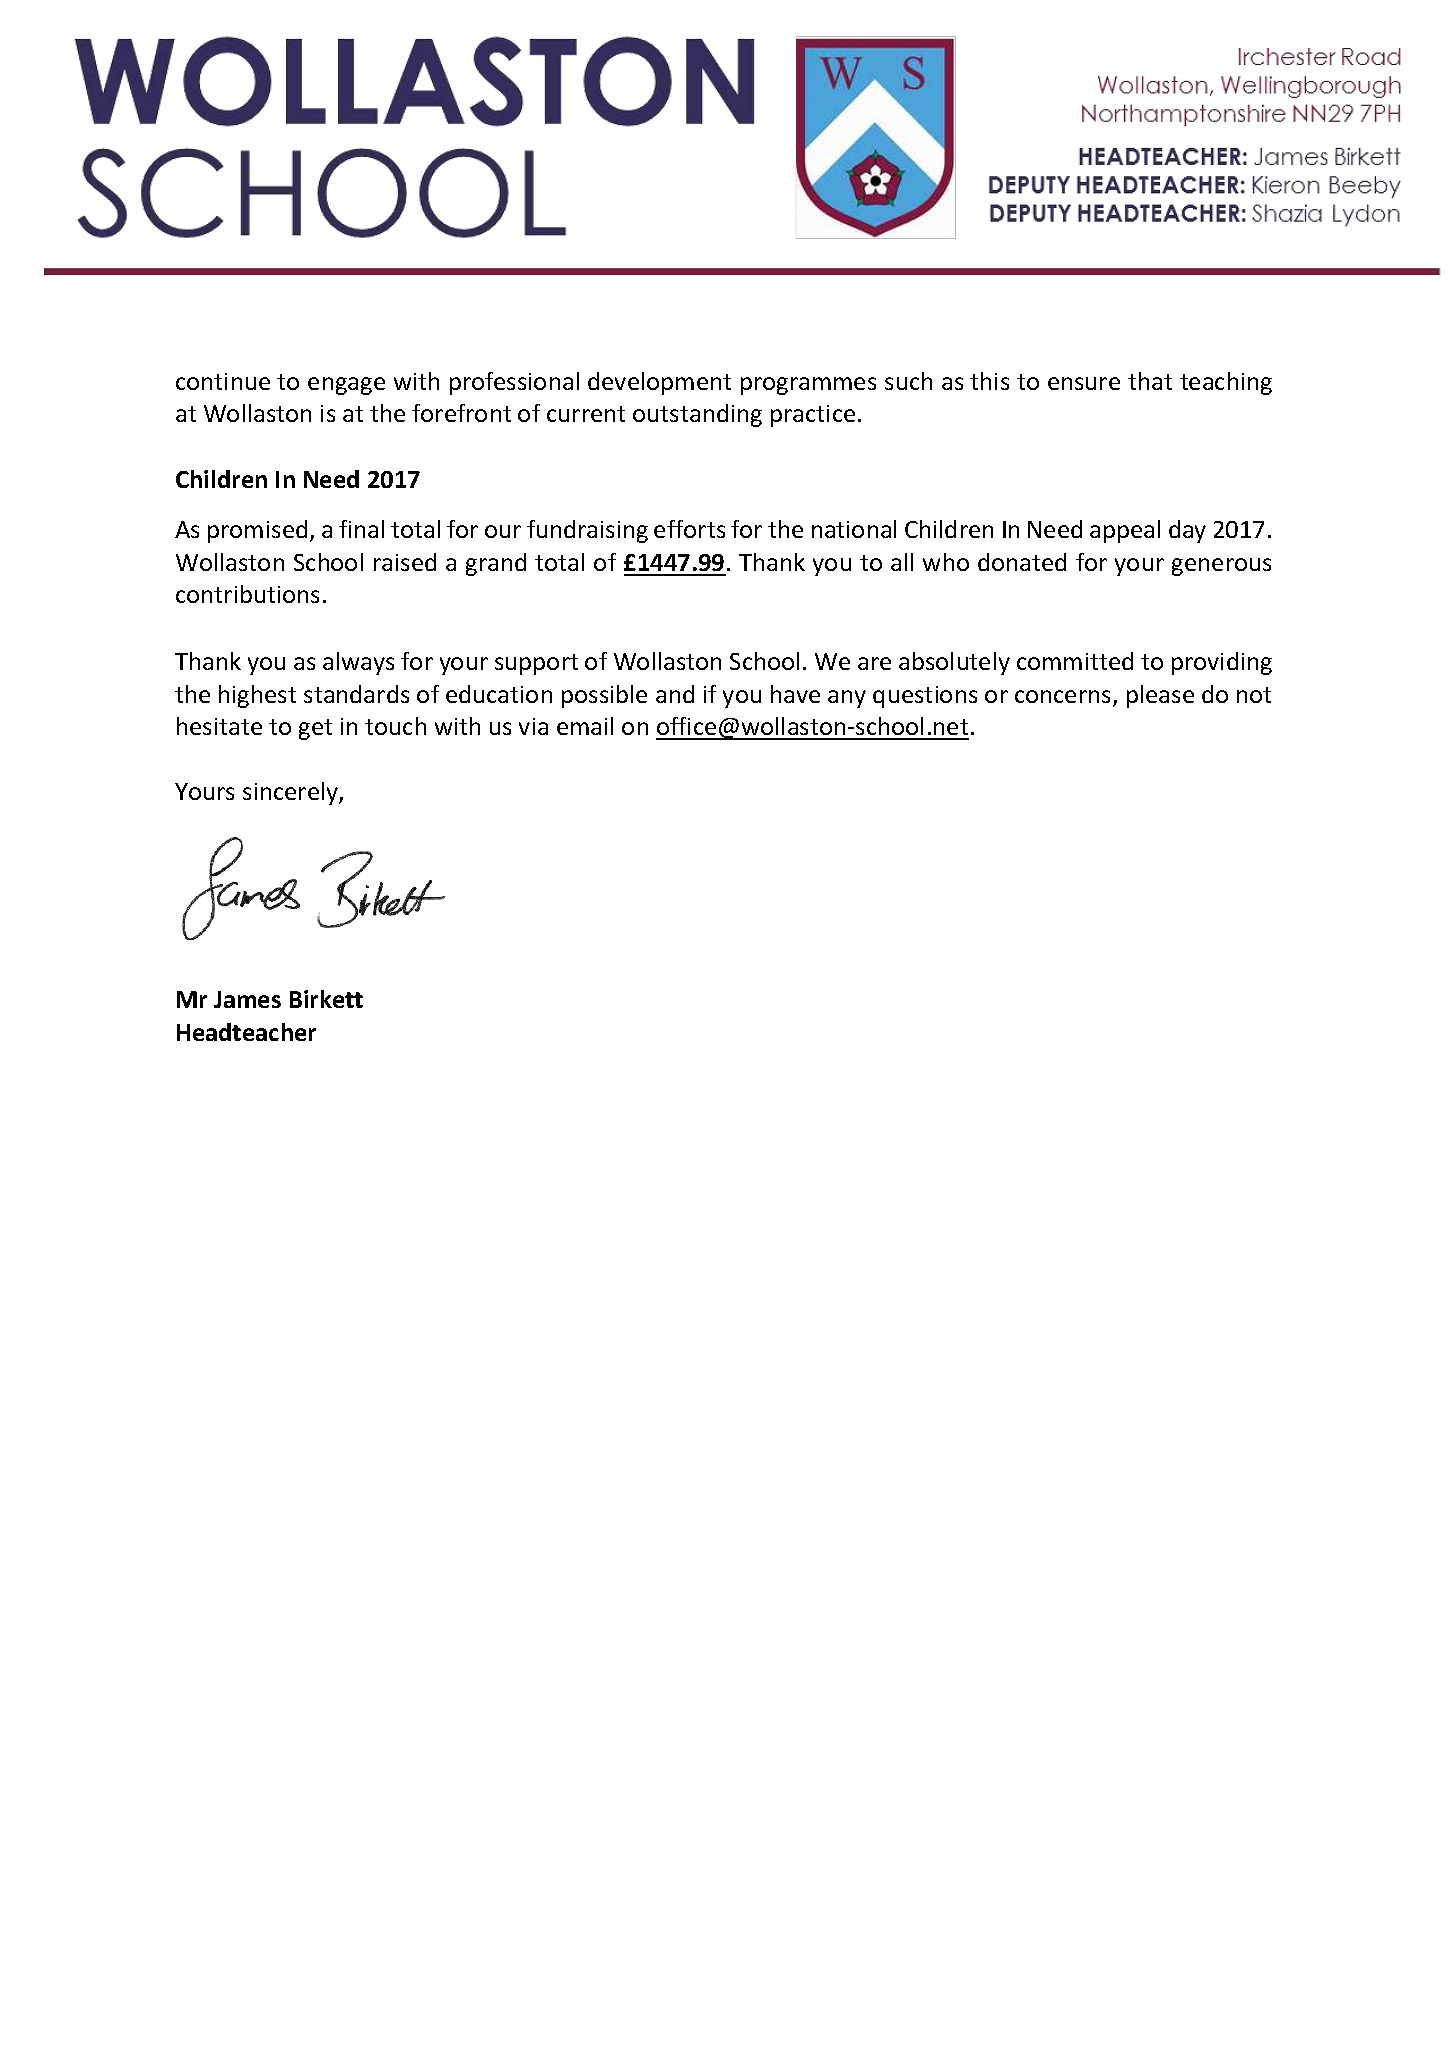  I want to click on email, so click(585, 726).
